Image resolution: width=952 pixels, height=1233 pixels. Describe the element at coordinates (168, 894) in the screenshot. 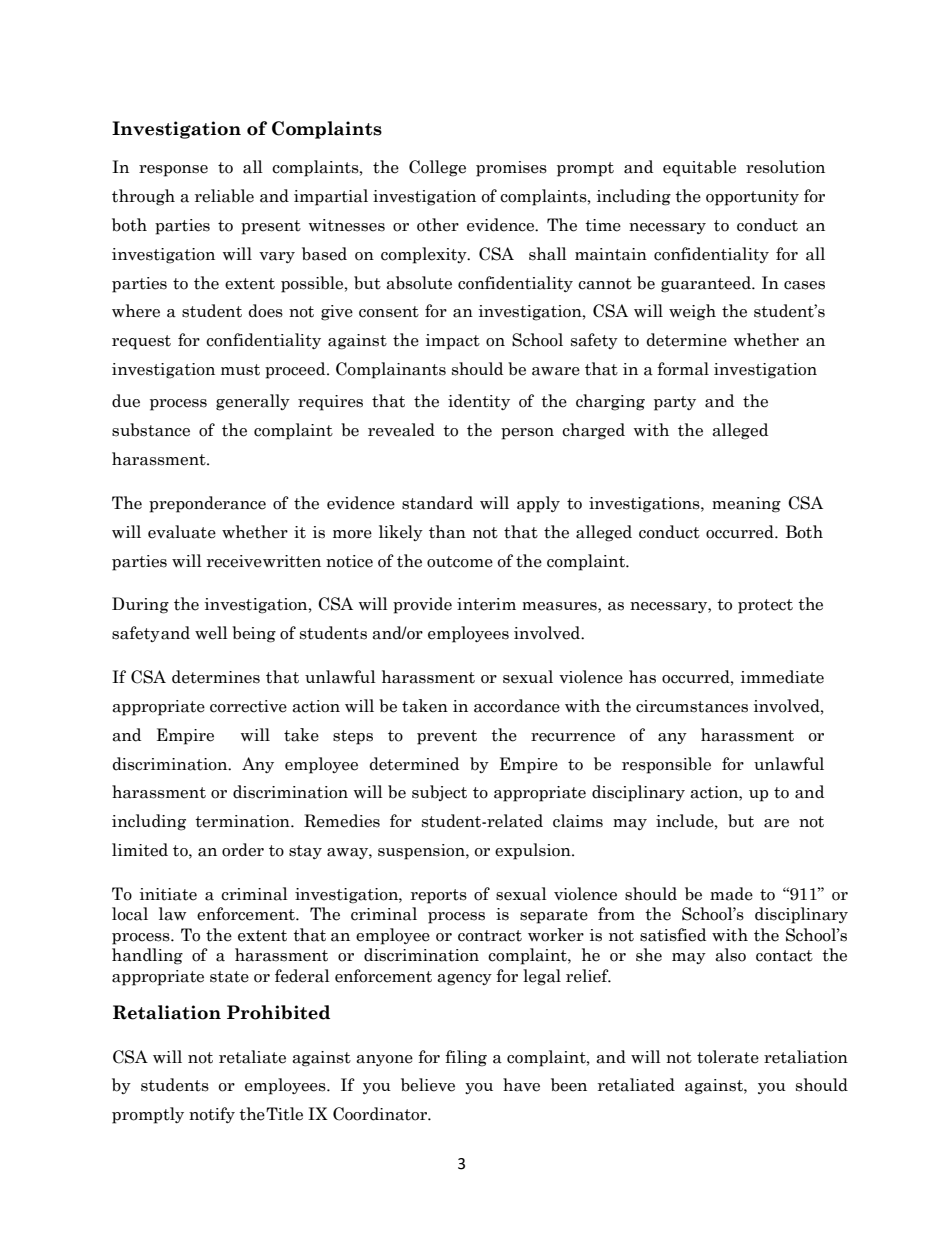

I see `initiate` at that location.
